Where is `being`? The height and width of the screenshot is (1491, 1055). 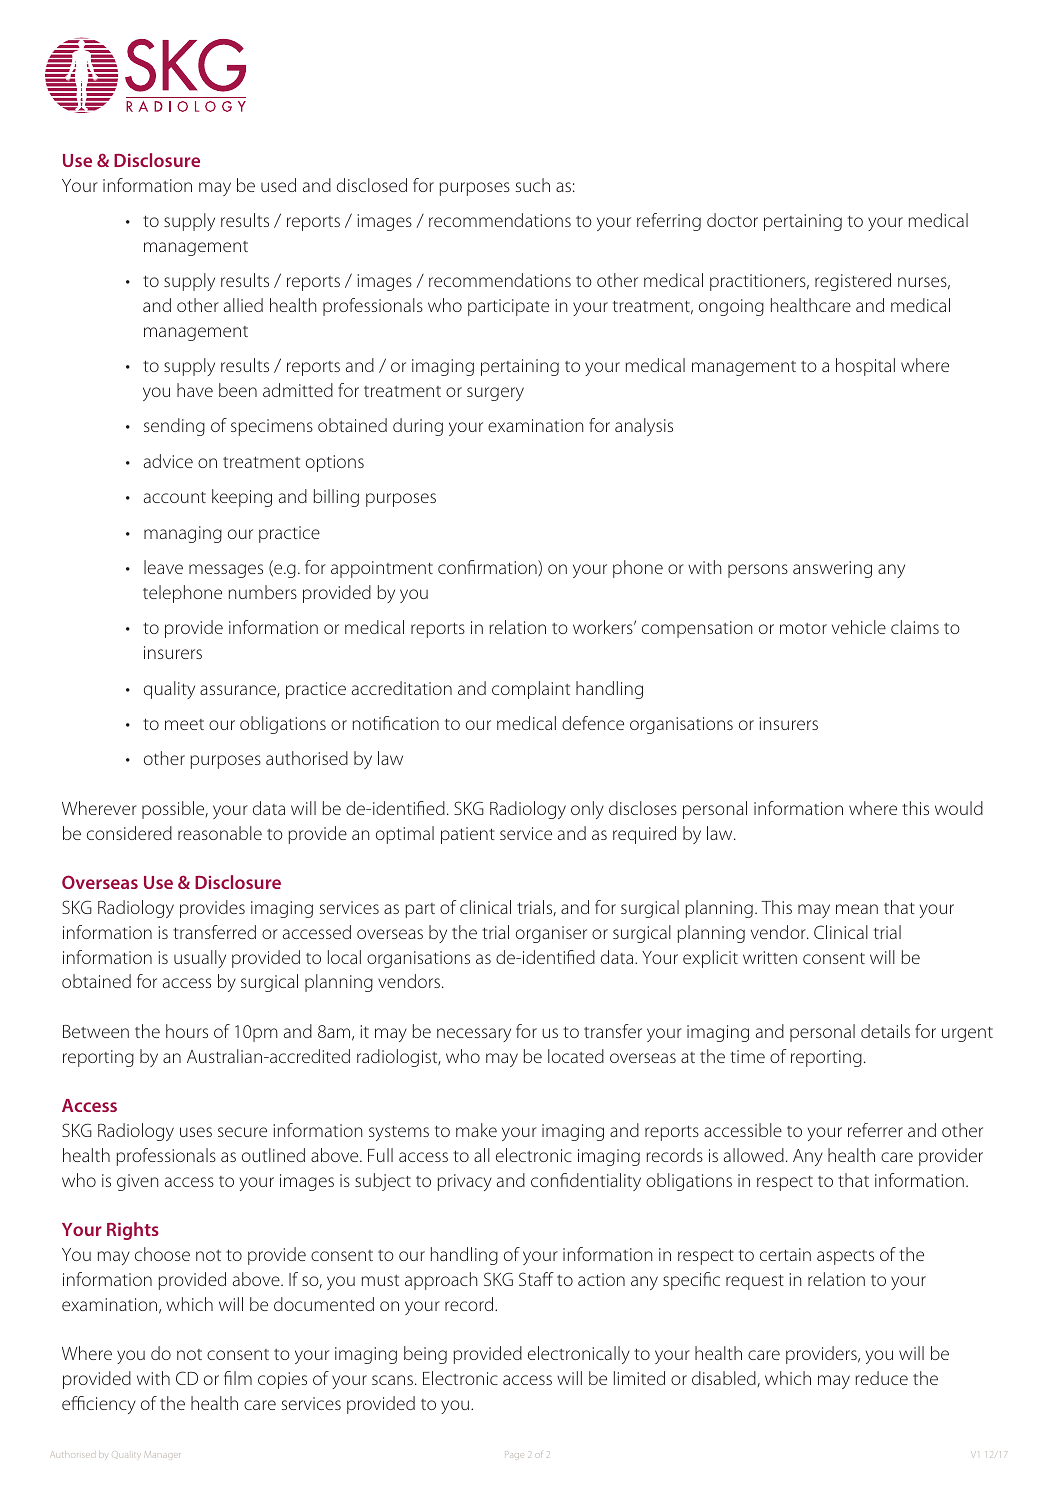 being is located at coordinates (425, 1355).
